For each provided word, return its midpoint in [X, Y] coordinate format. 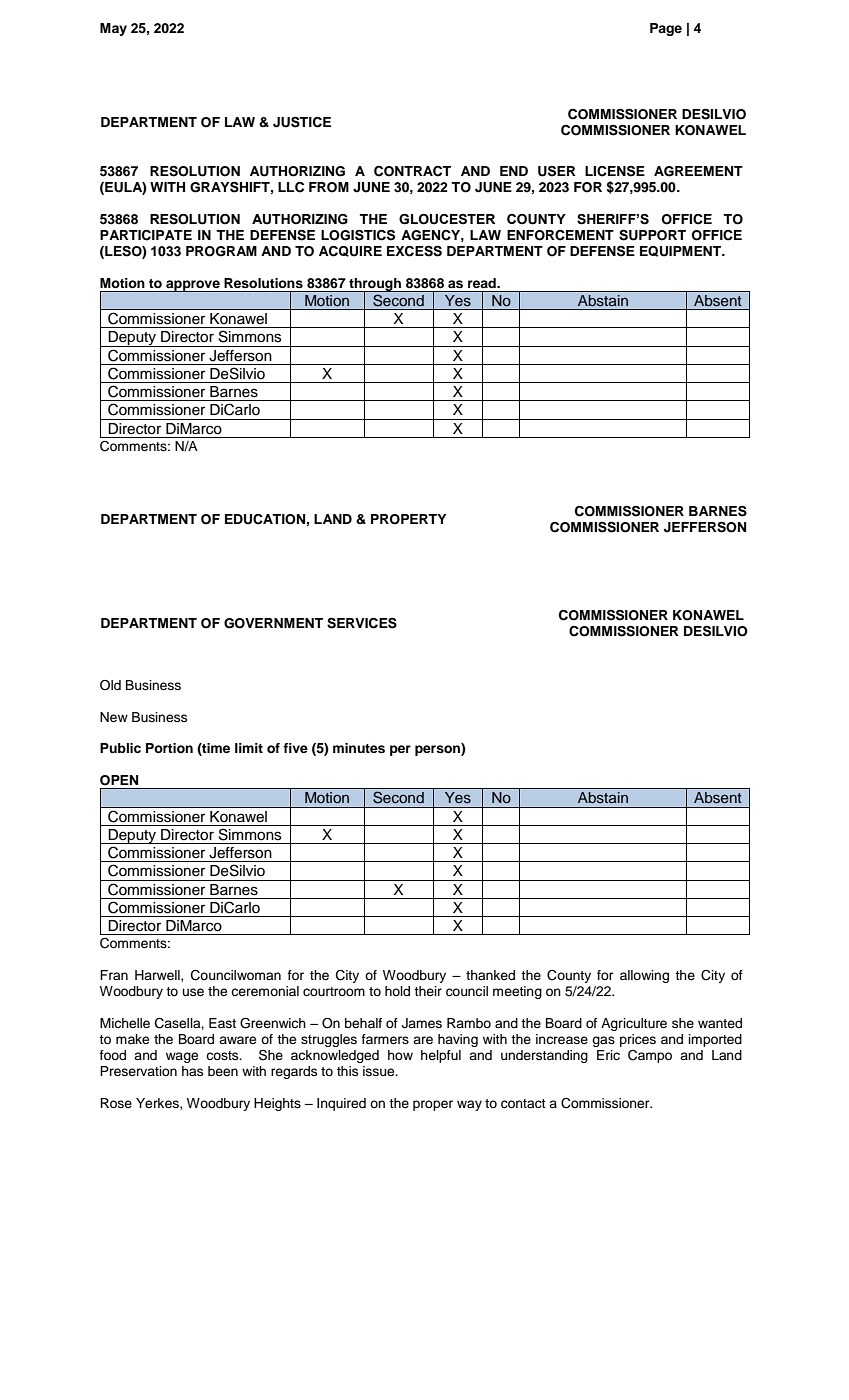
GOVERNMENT [273, 623]
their [428, 991]
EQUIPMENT [682, 251]
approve [193, 286]
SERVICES [362, 623]
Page [666, 29]
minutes [359, 748]
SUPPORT [652, 235]
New [114, 717]
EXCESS [414, 251]
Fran [114, 975]
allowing [644, 976]
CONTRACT [412, 171]
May [113, 29]
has [192, 1071]
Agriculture [634, 1024]
